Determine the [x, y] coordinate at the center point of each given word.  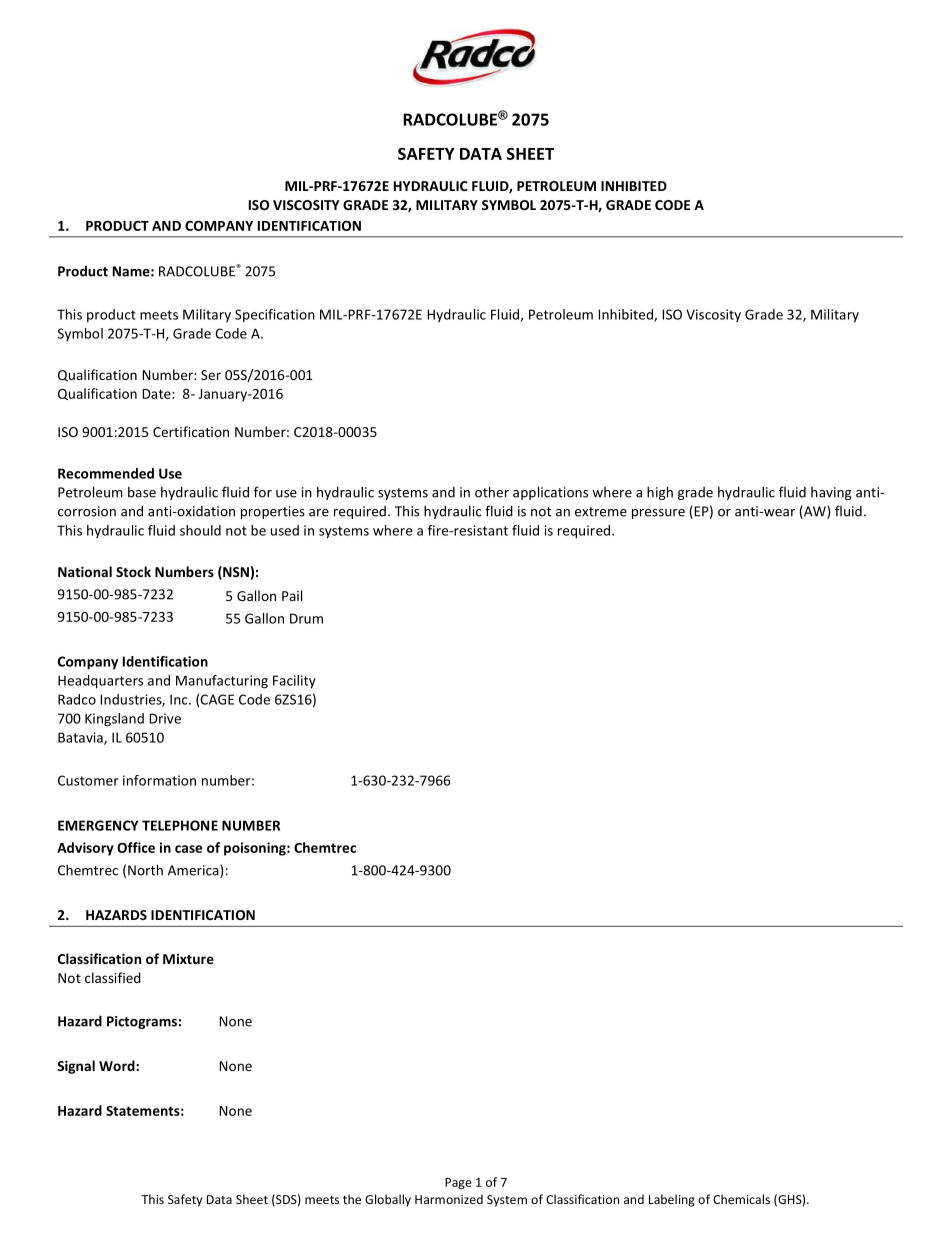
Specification [275, 315]
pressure [658, 514]
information [159, 780]
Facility [294, 682]
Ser [211, 375]
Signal [76, 1067]
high [660, 493]
